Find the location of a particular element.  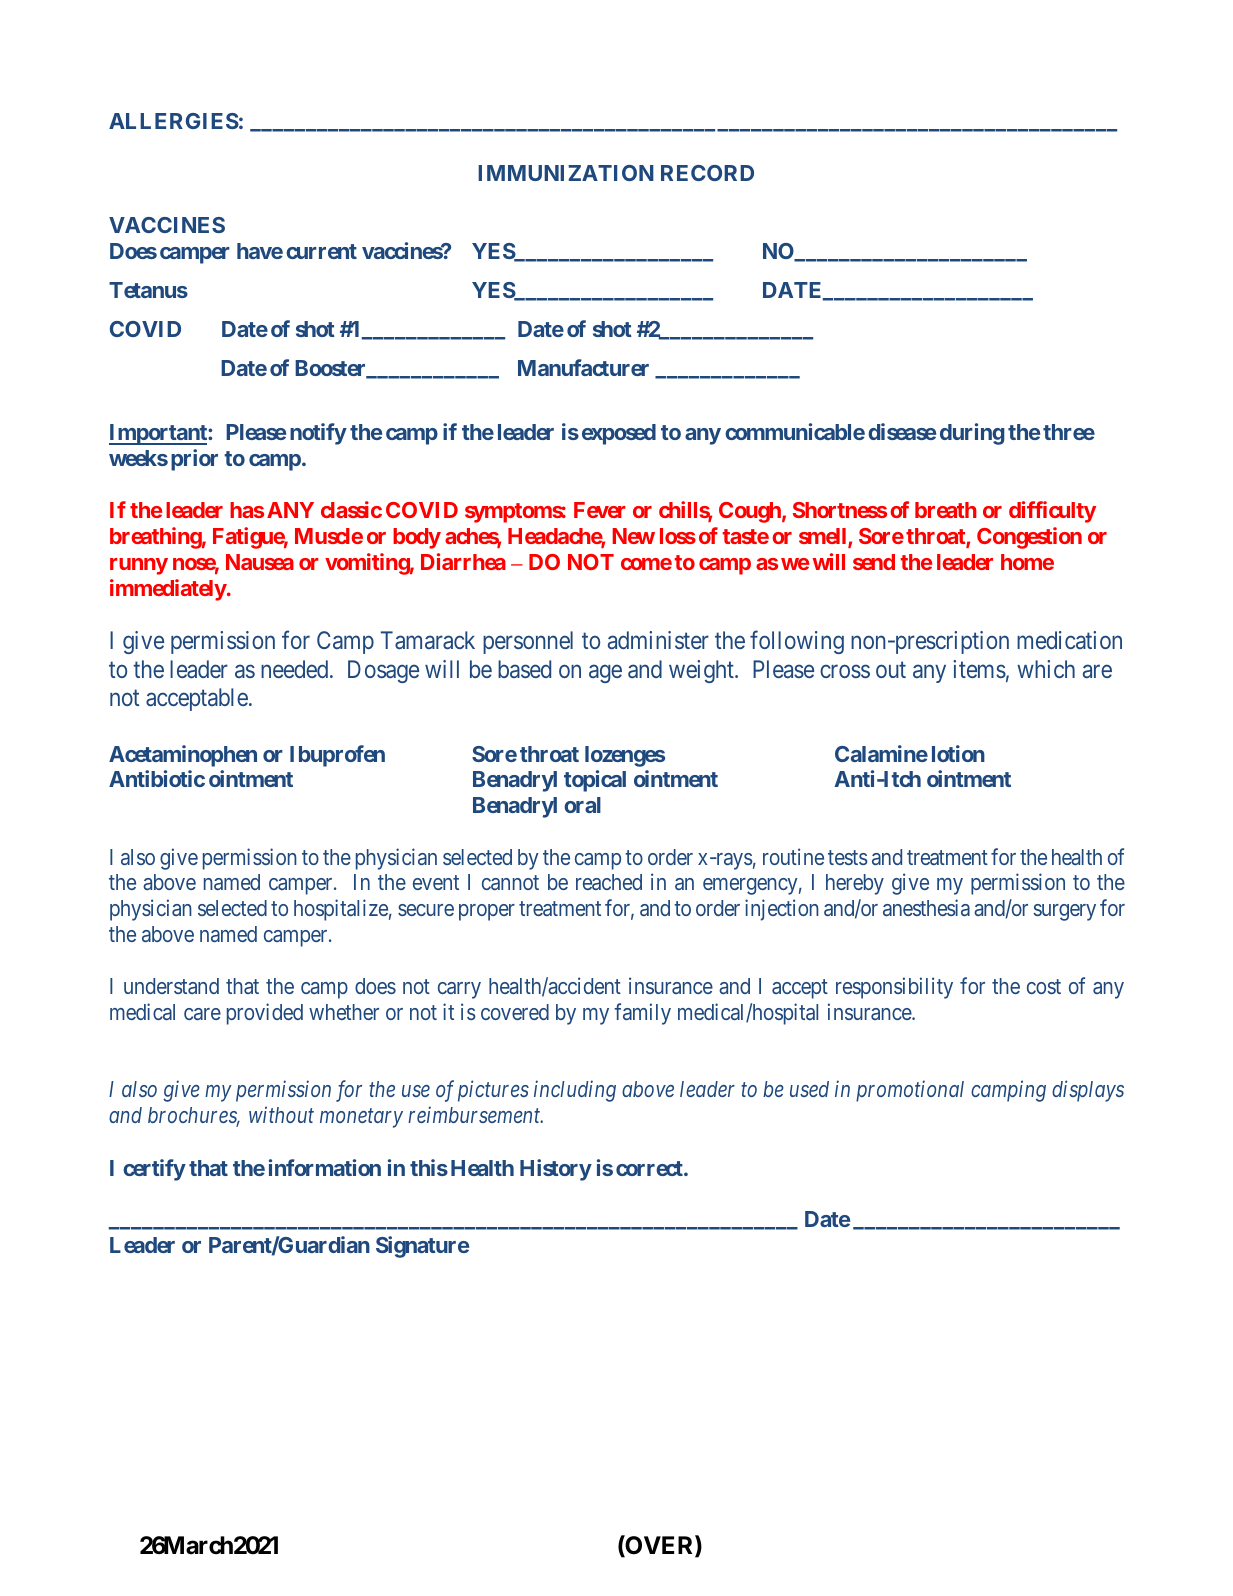

IMMUNIZATION is located at coordinates (566, 173).
